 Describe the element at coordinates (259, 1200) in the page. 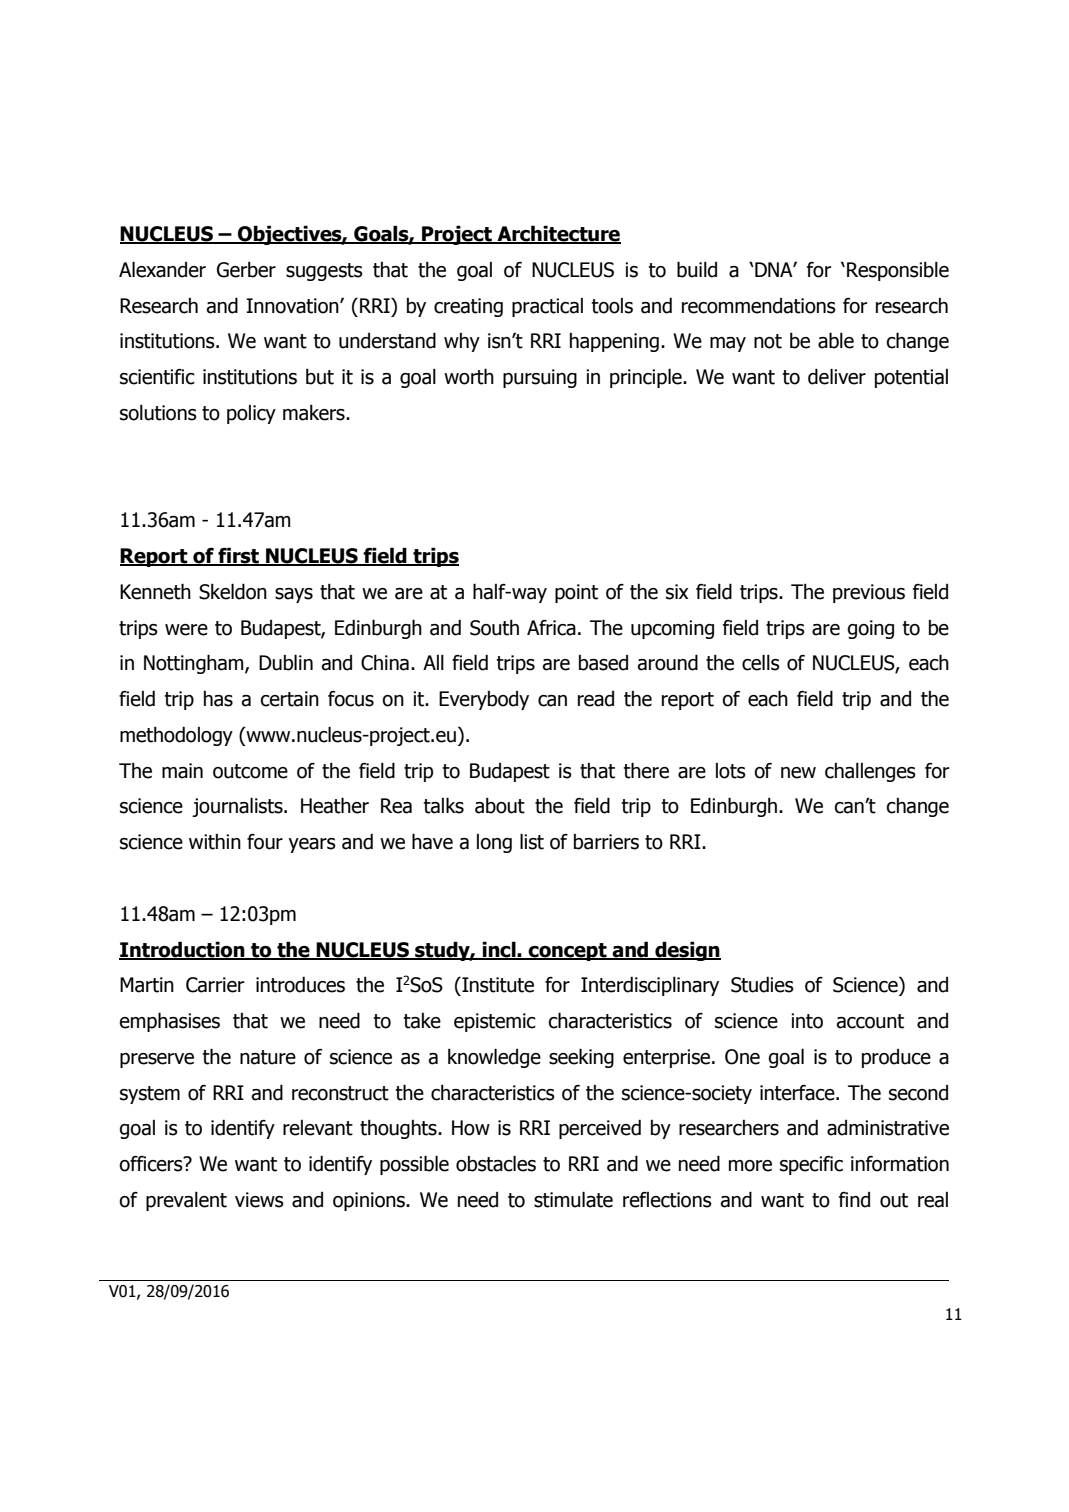

I see `views` at that location.
